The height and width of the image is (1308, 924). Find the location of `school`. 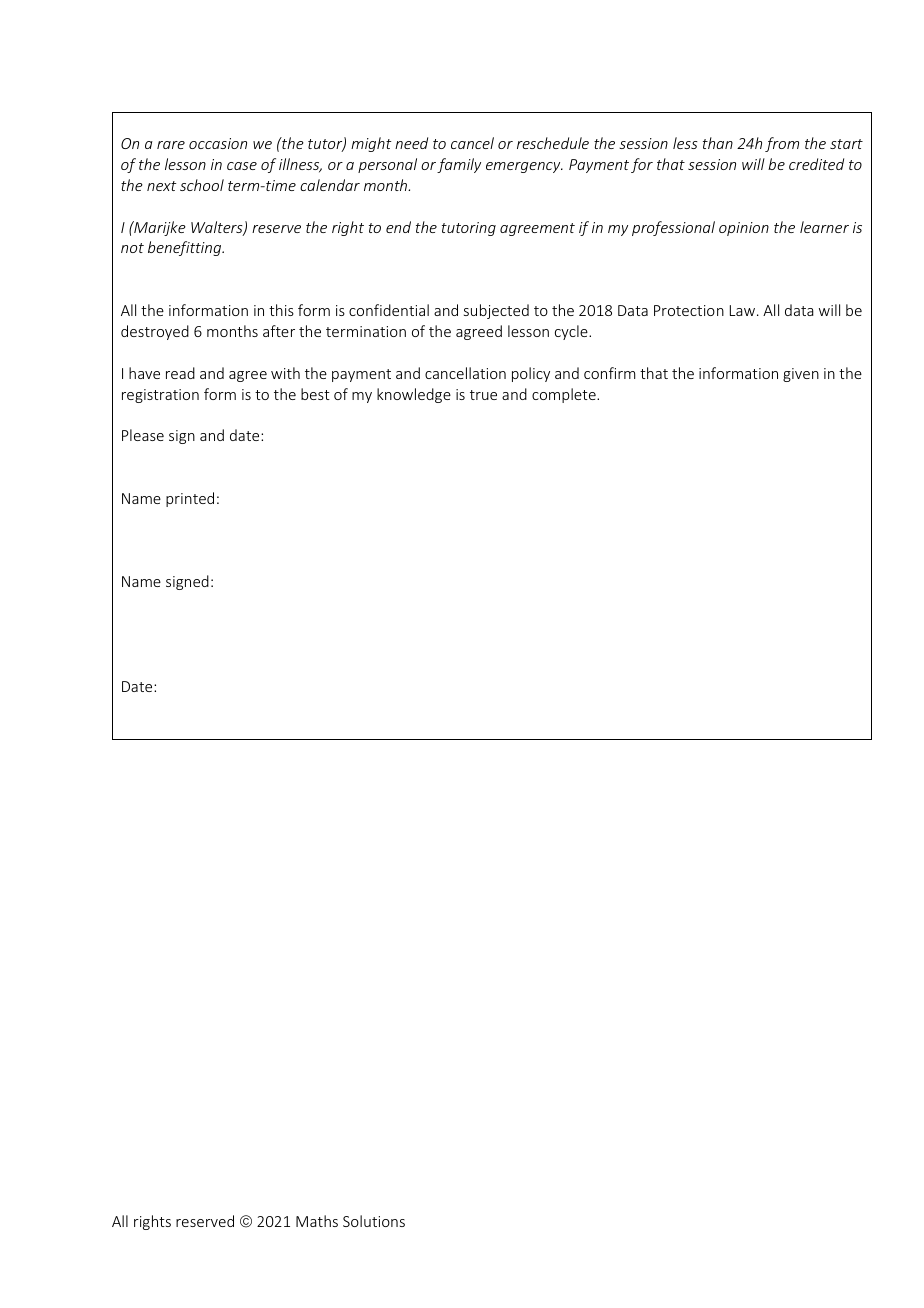

school is located at coordinates (202, 185).
